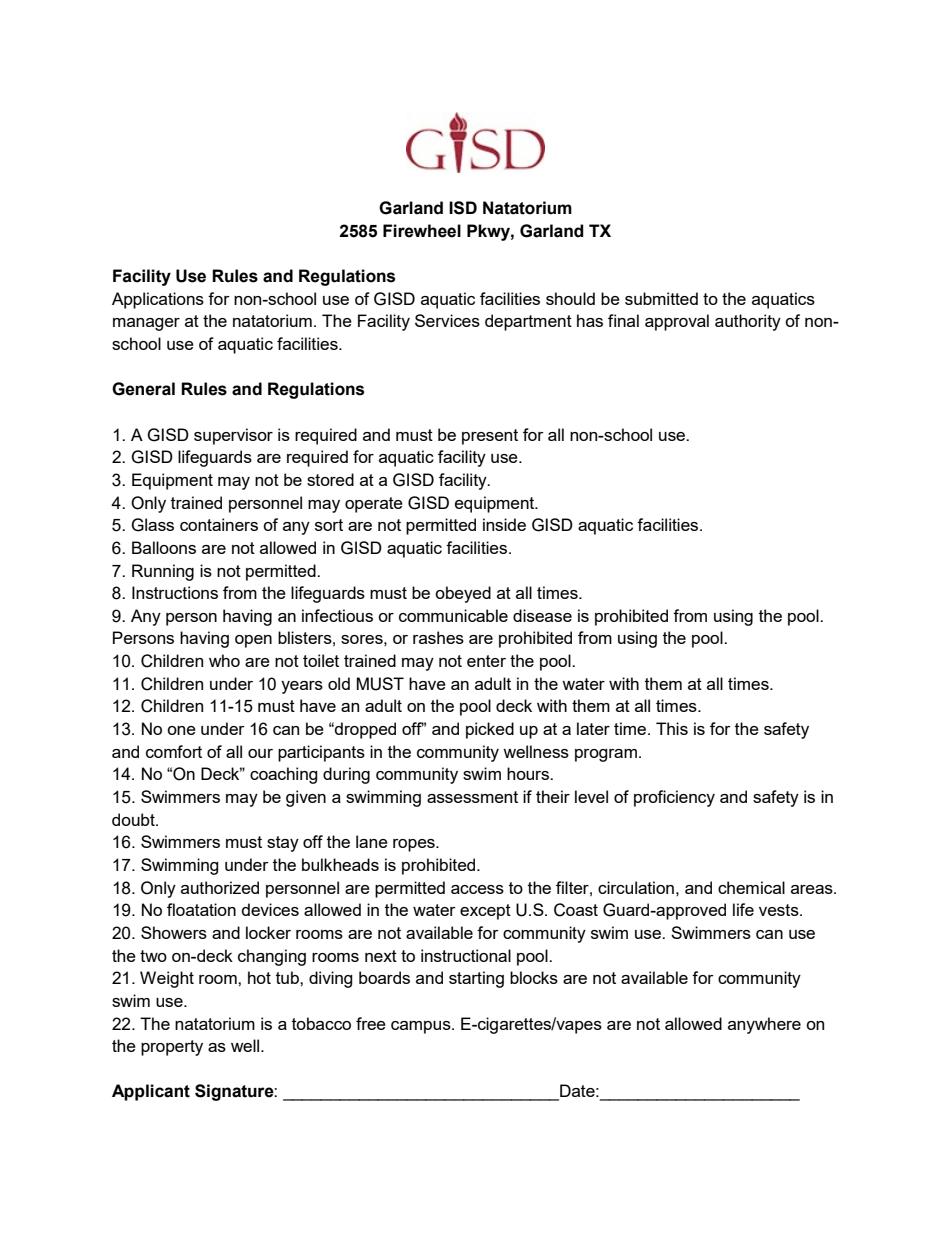 This image has height=1233, width=952. I want to click on communicable, so click(453, 615).
